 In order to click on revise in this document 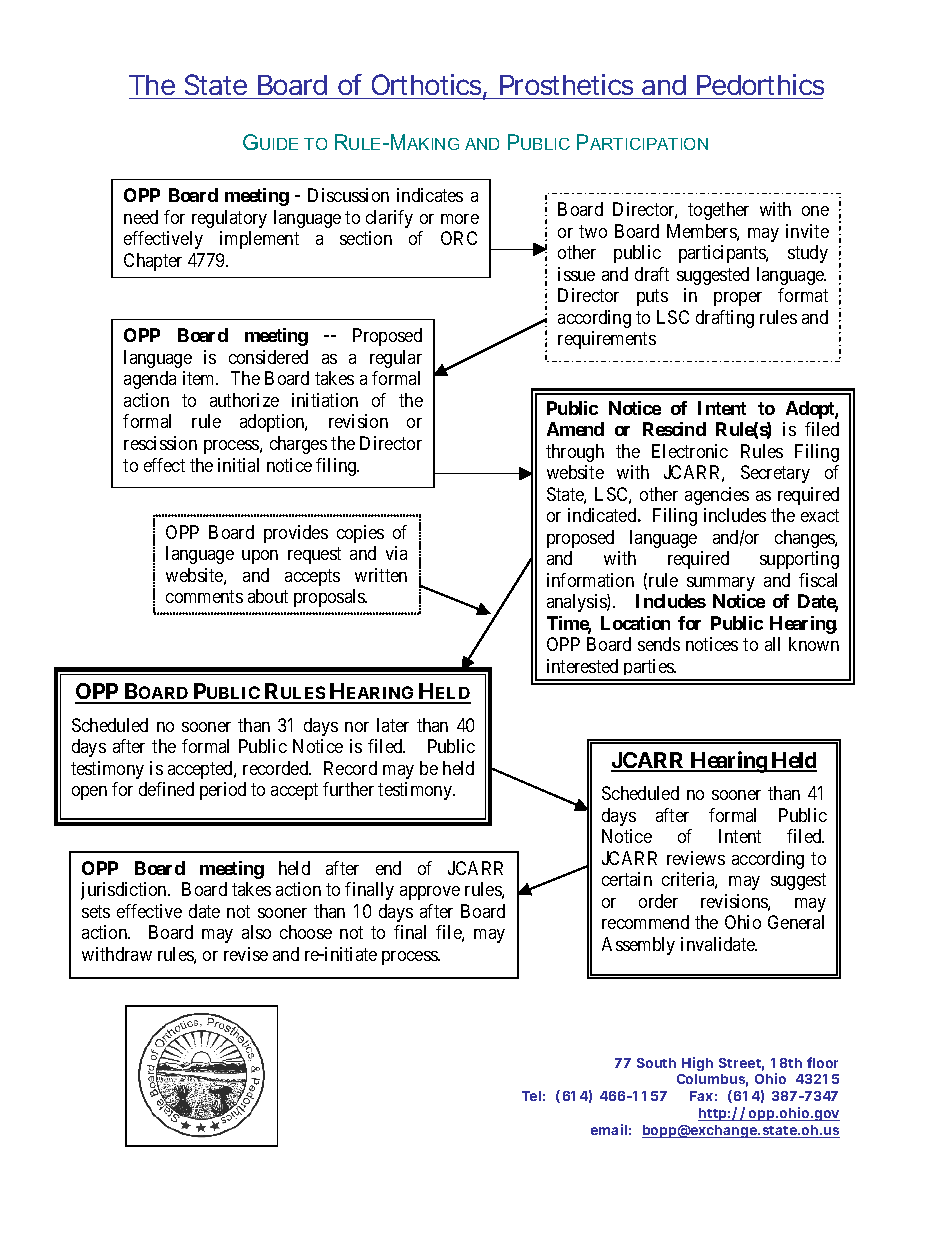, I will do `click(246, 954)`.
